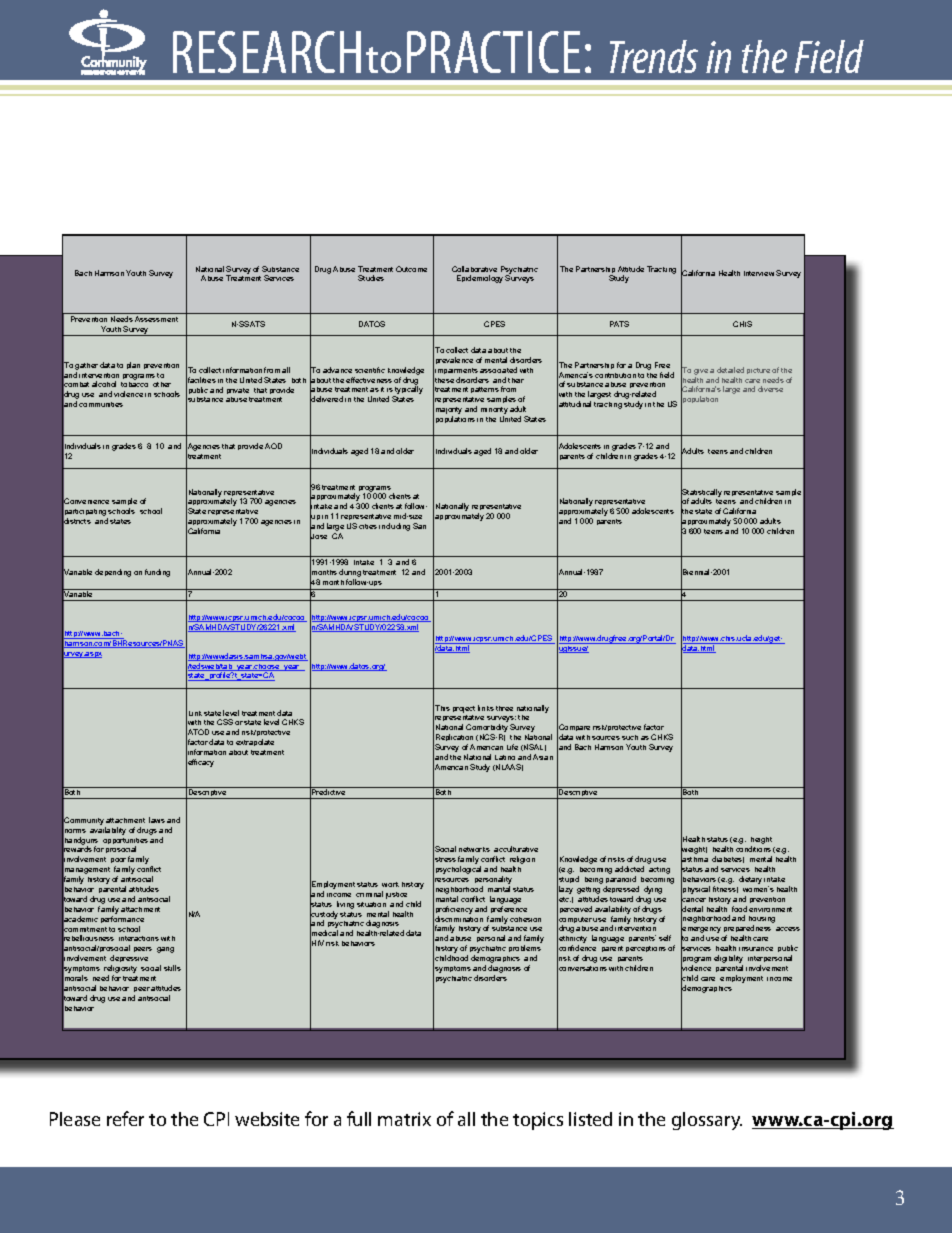  What do you see at coordinates (396, 895) in the page?
I see `justice` at bounding box center [396, 895].
